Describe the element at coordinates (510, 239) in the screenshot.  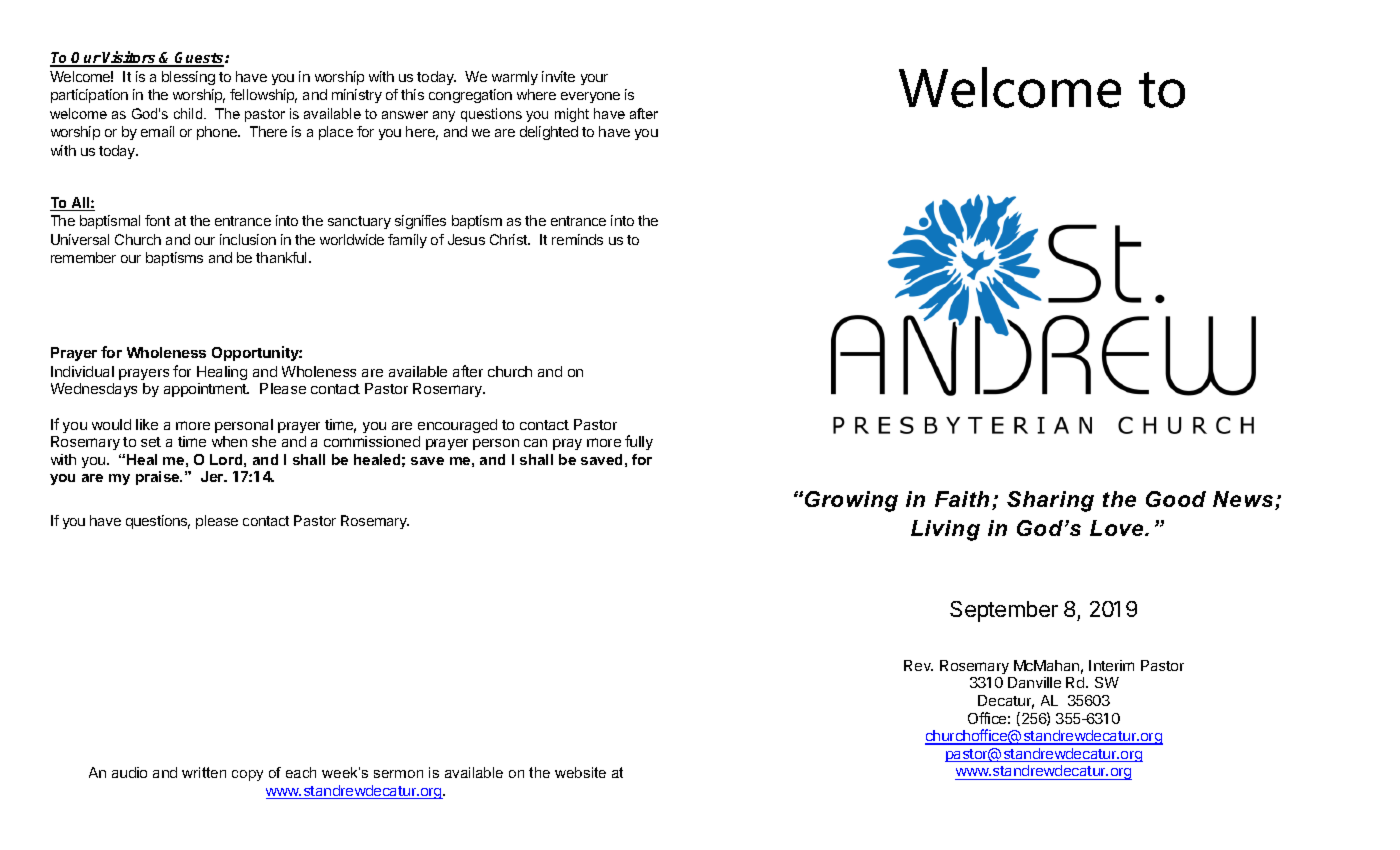
I see `Christ` at that location.
